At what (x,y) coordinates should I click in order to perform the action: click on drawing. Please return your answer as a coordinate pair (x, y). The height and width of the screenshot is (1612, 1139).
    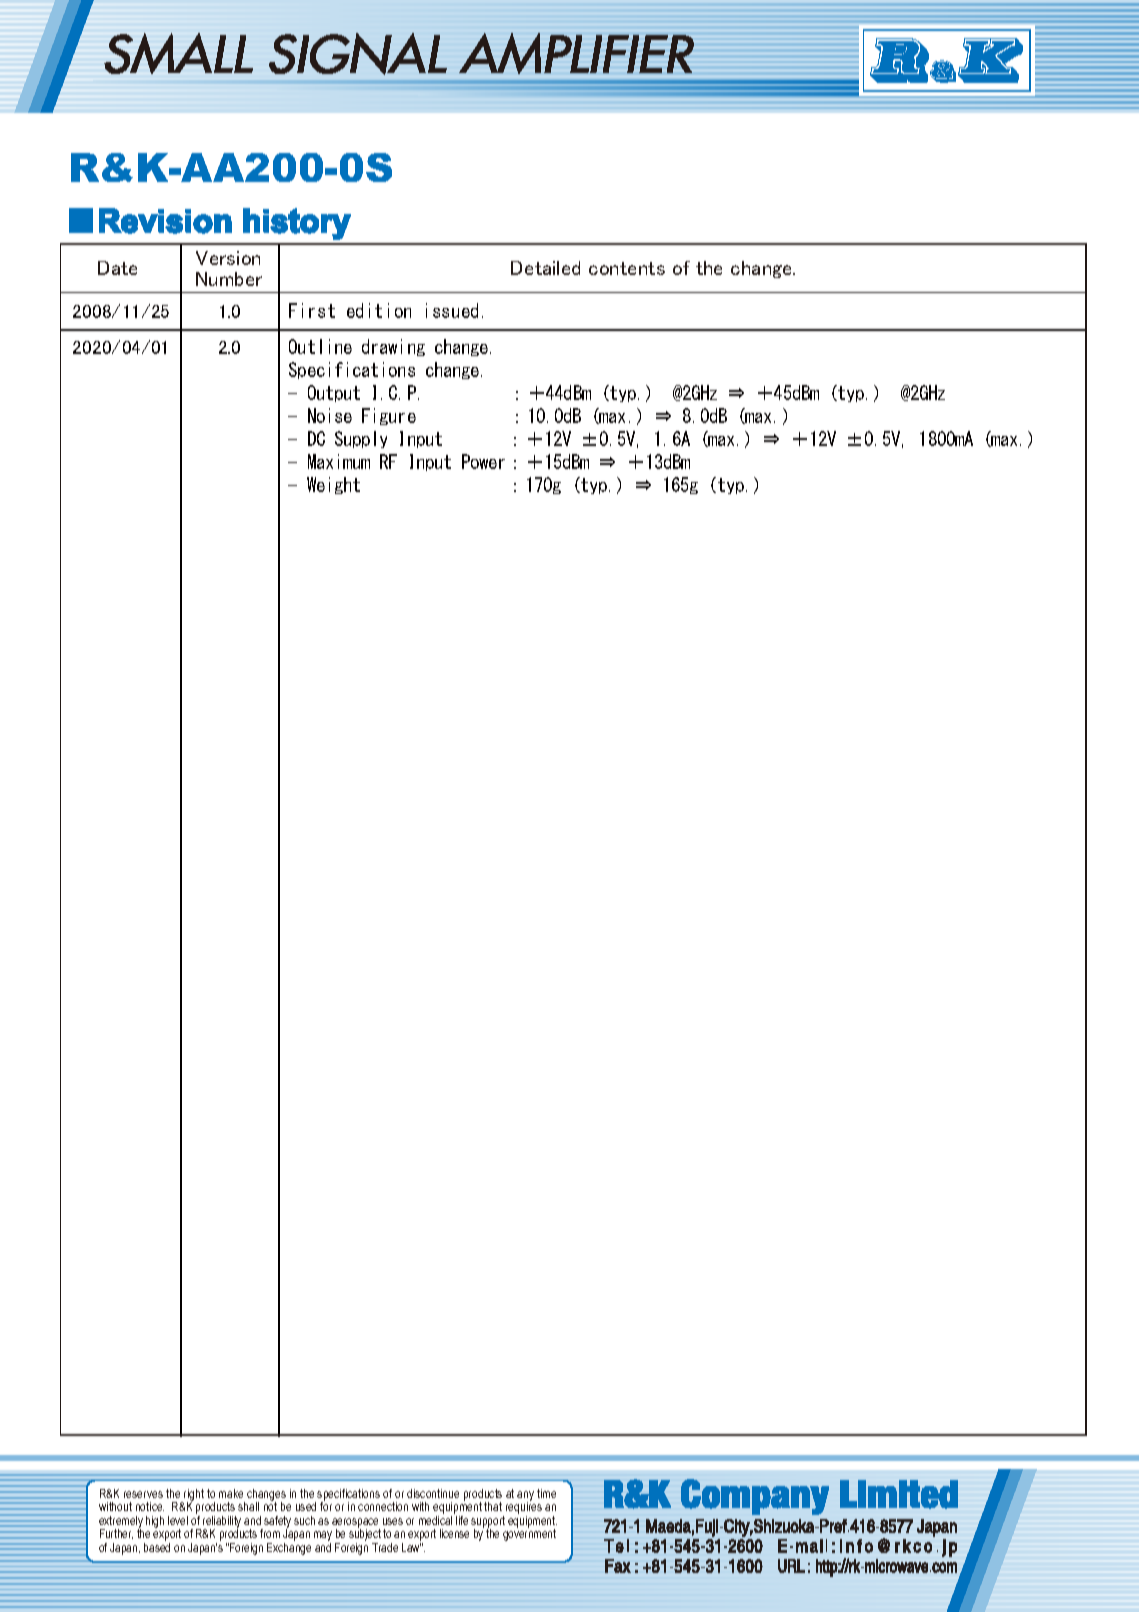
    Looking at the image, I should click on (393, 347).
